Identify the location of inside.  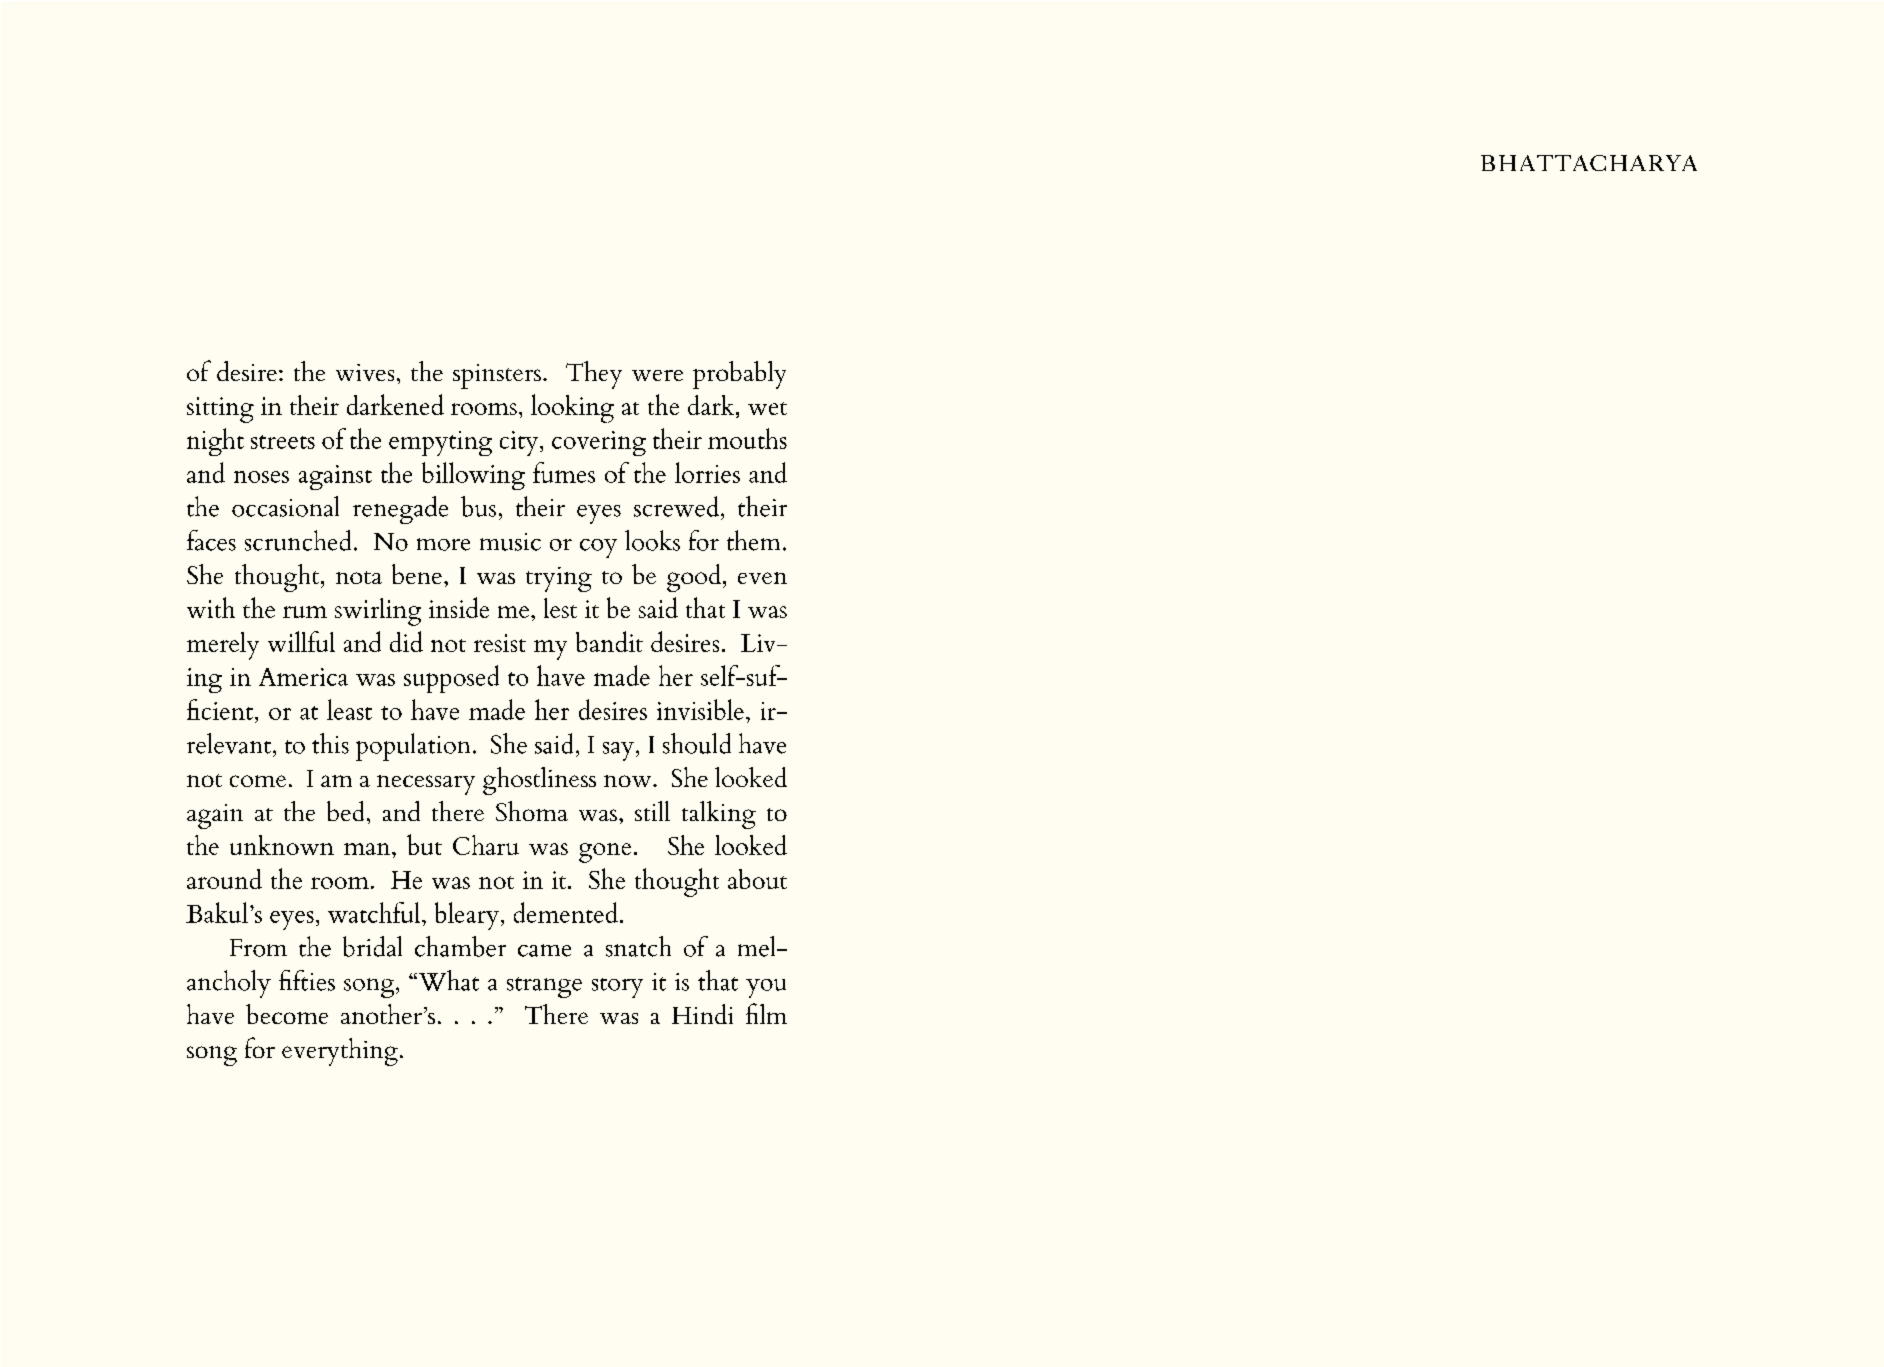
(459, 607).
